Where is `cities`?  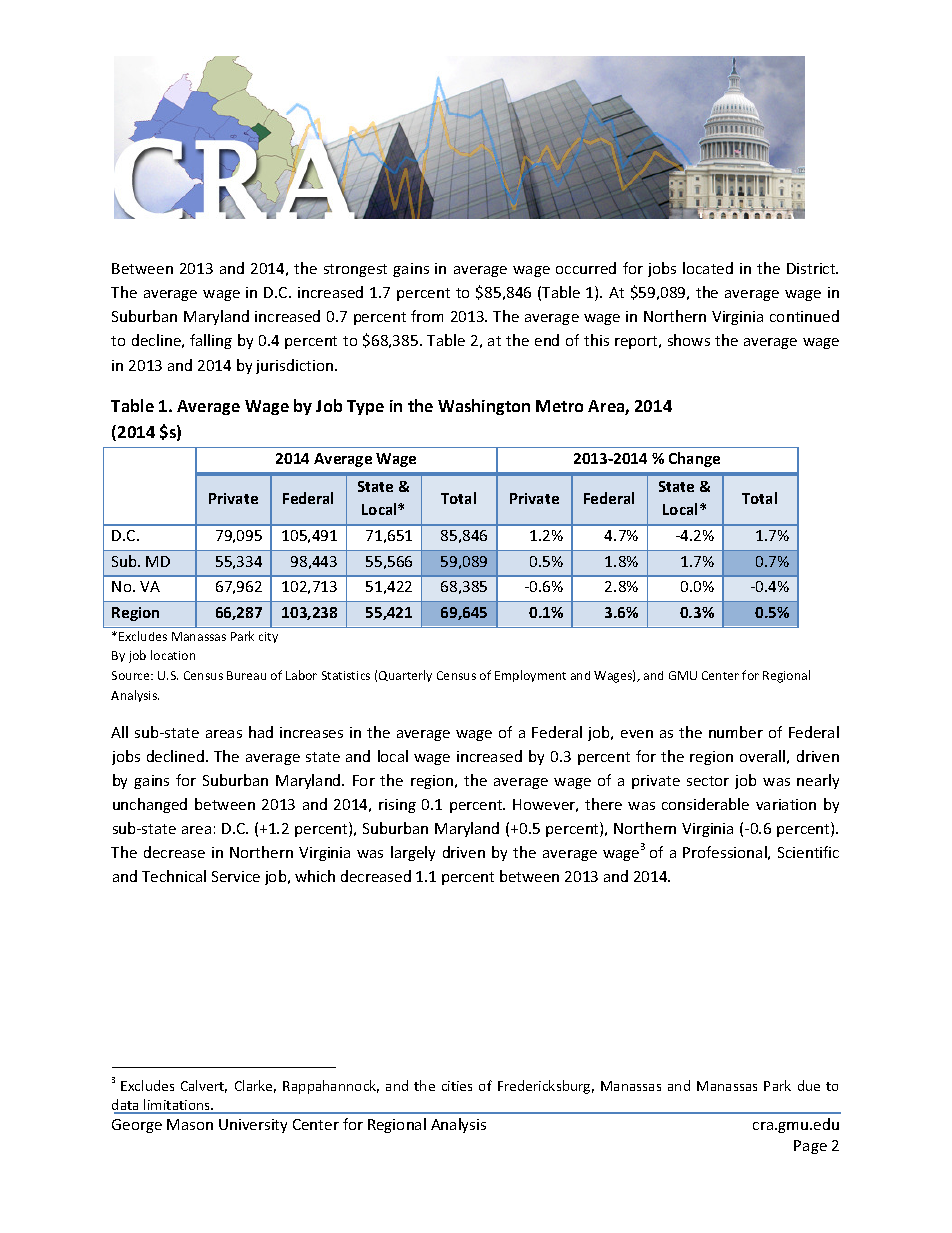
cities is located at coordinates (457, 1086).
